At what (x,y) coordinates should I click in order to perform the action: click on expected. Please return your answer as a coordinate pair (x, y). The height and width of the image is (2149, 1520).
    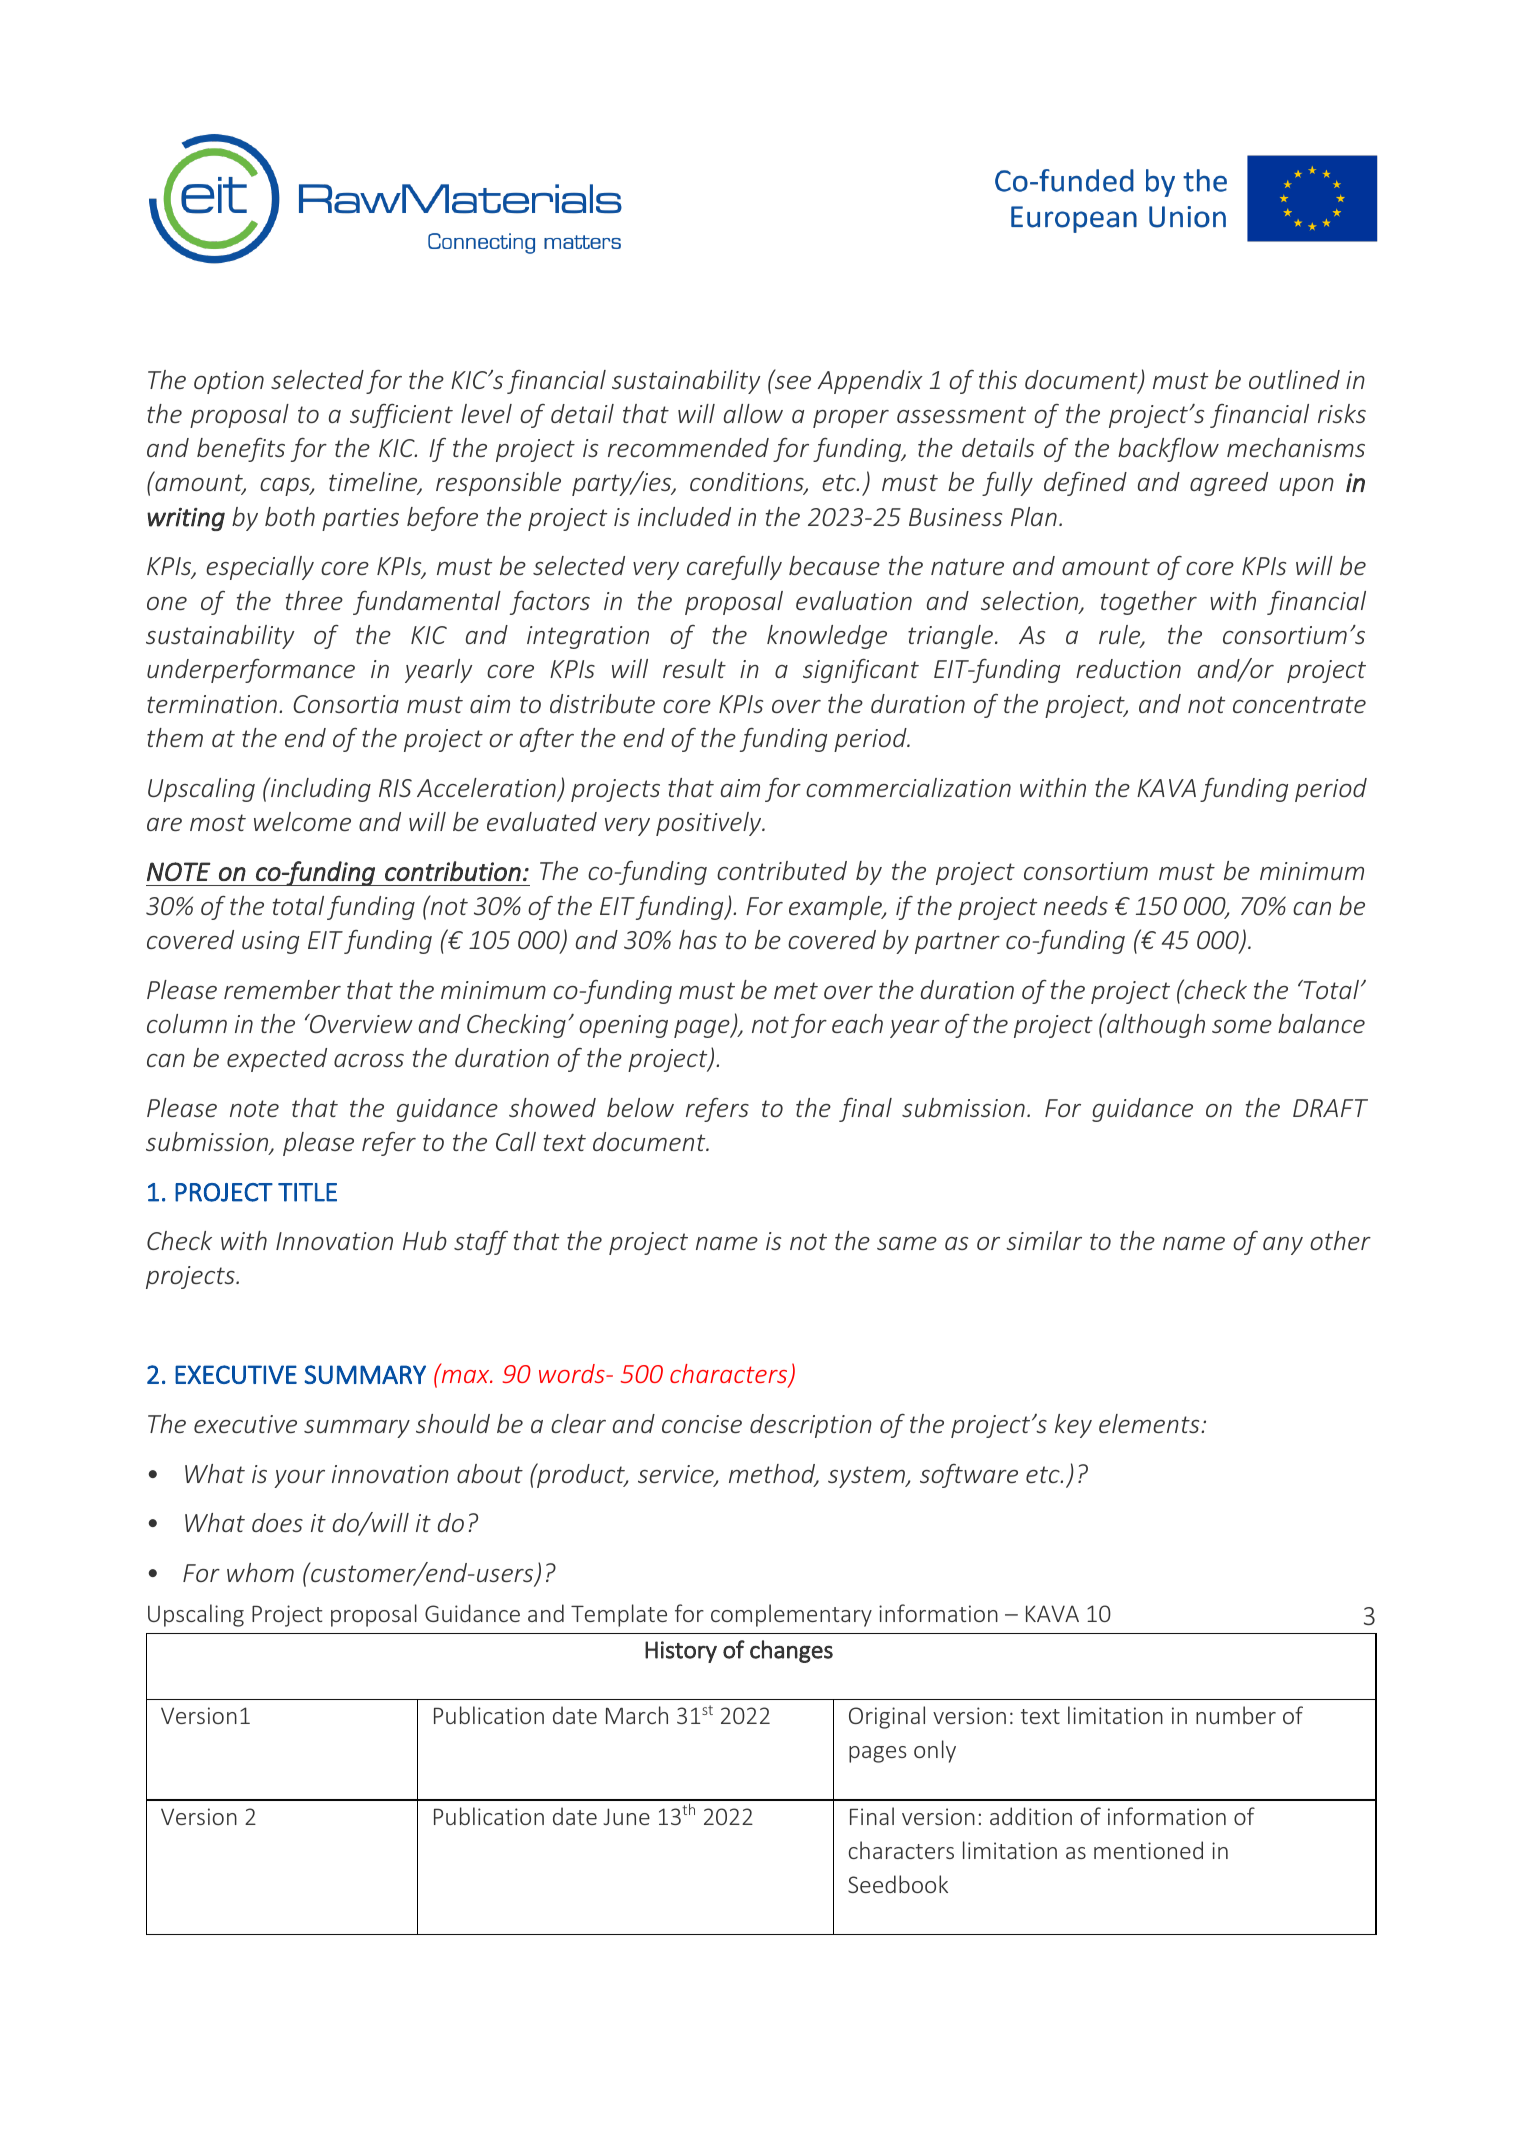
    Looking at the image, I should click on (277, 1060).
